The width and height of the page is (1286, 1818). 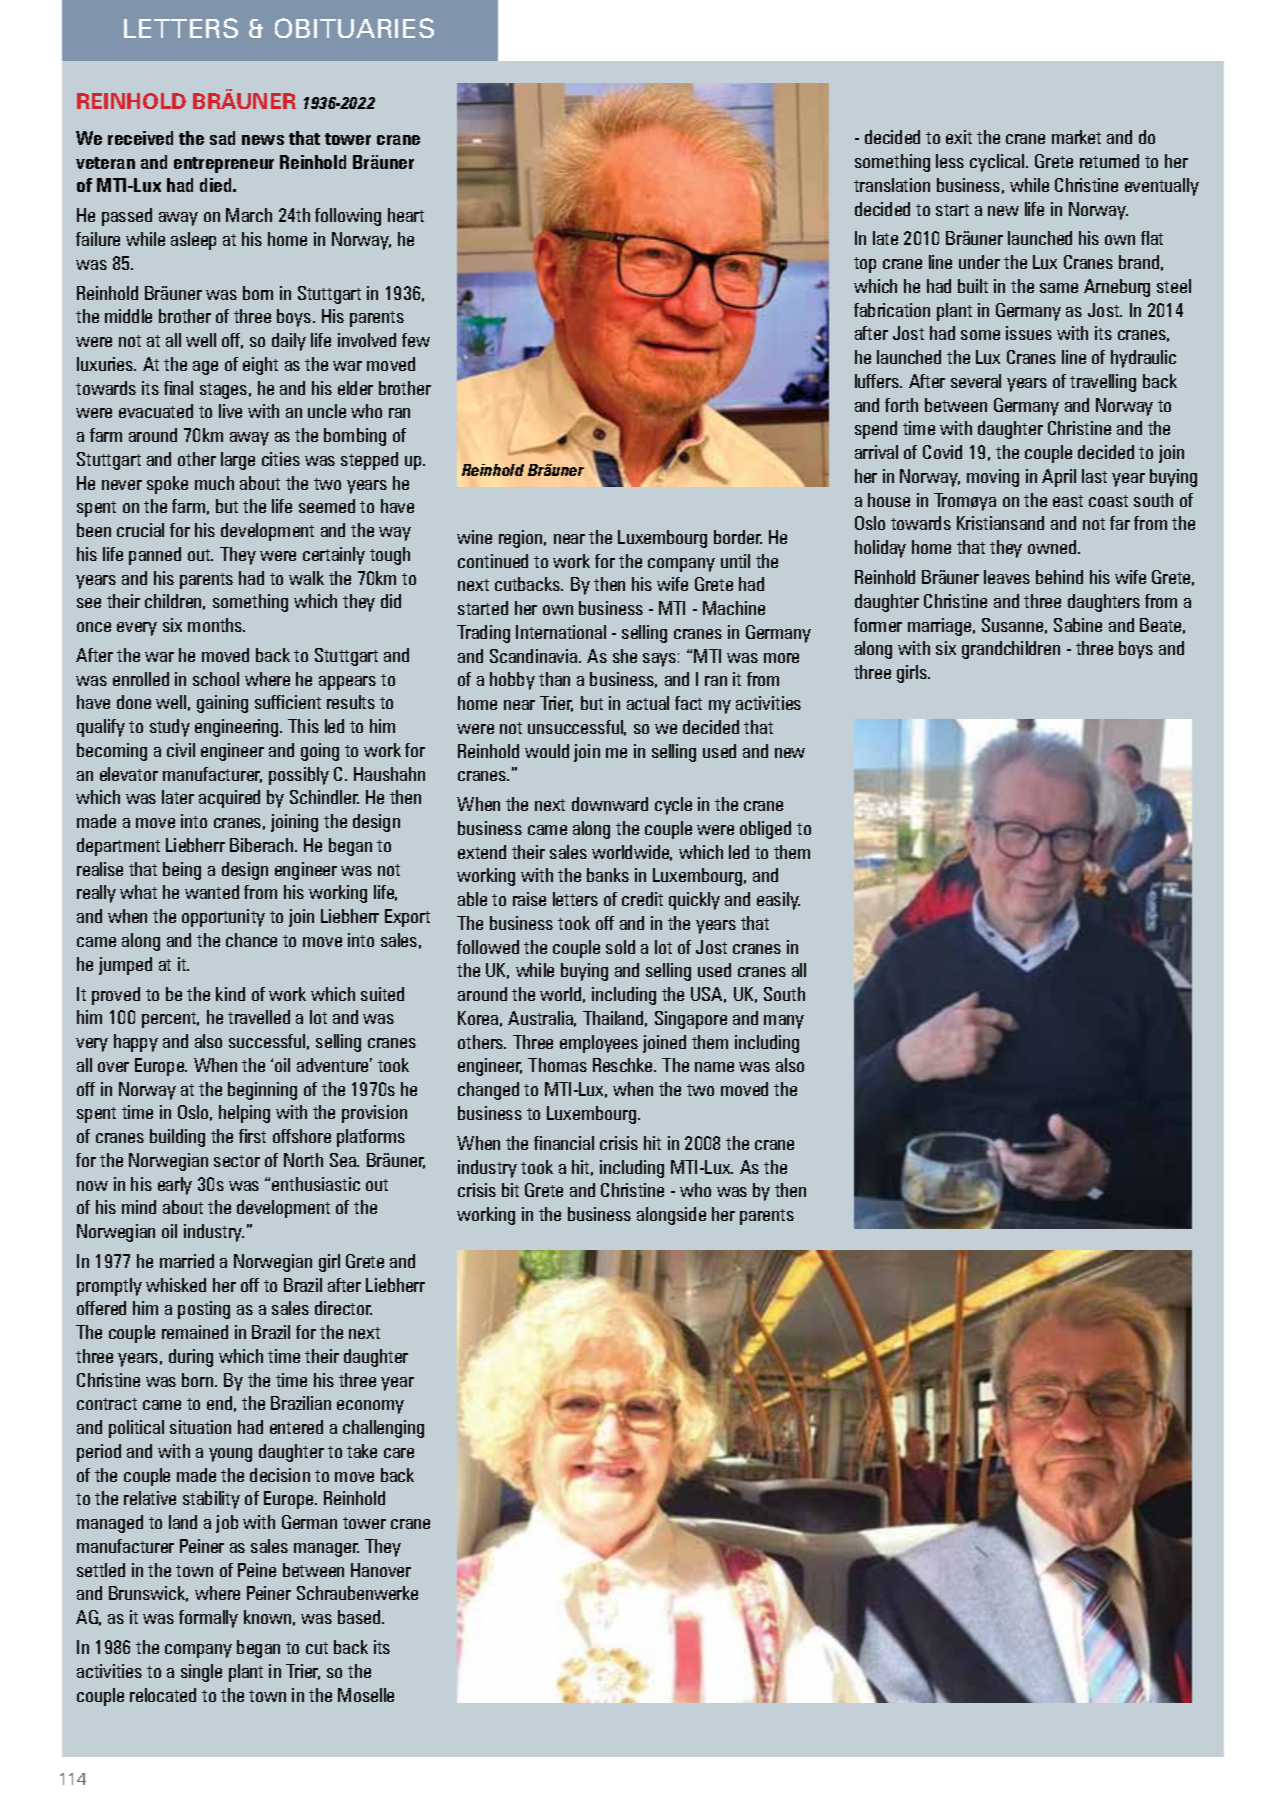 I want to click on Obituaries, so click(x=354, y=28).
